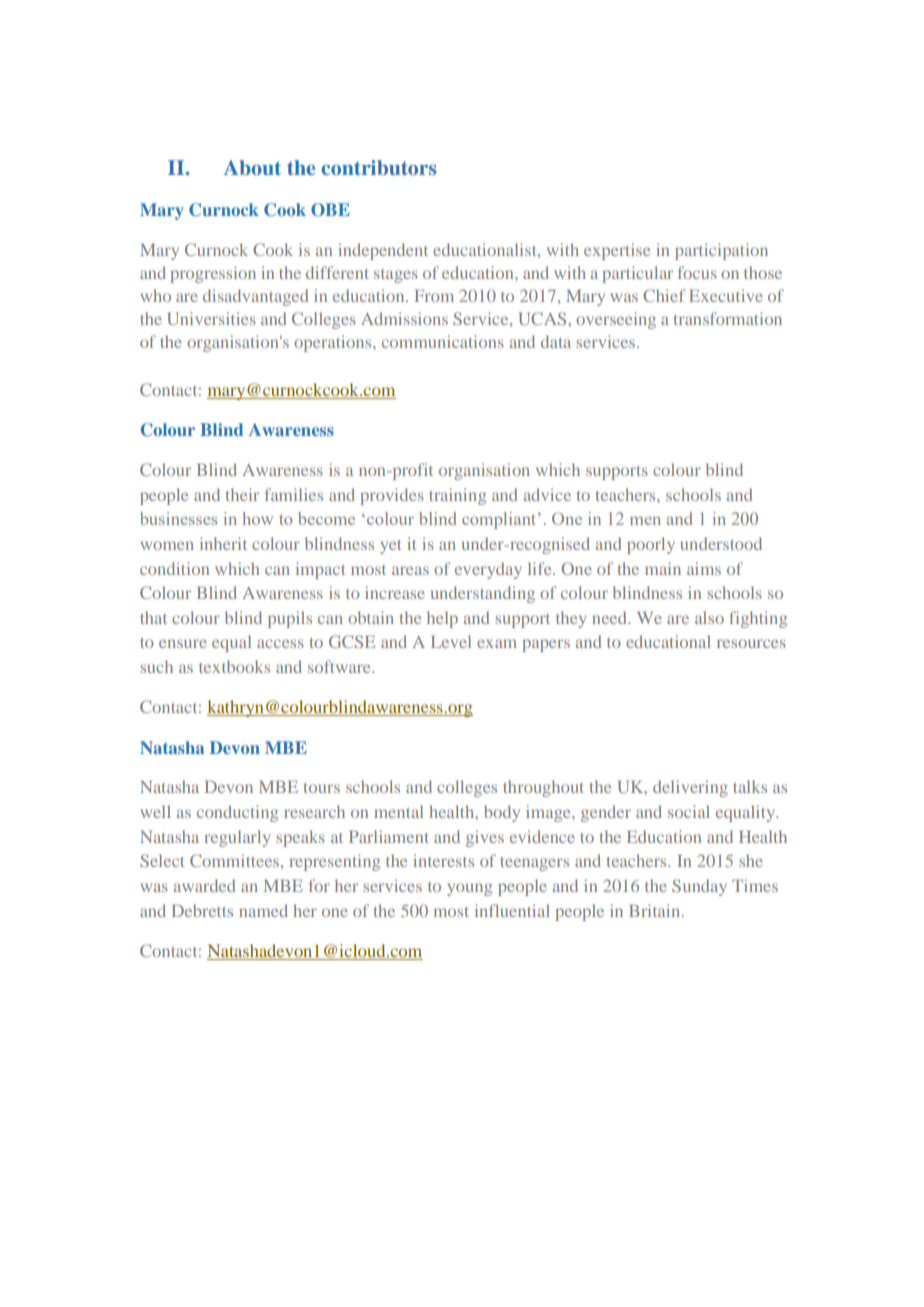 The width and height of the screenshot is (924, 1307). Describe the element at coordinates (469, 889) in the screenshot. I see `young` at that location.
